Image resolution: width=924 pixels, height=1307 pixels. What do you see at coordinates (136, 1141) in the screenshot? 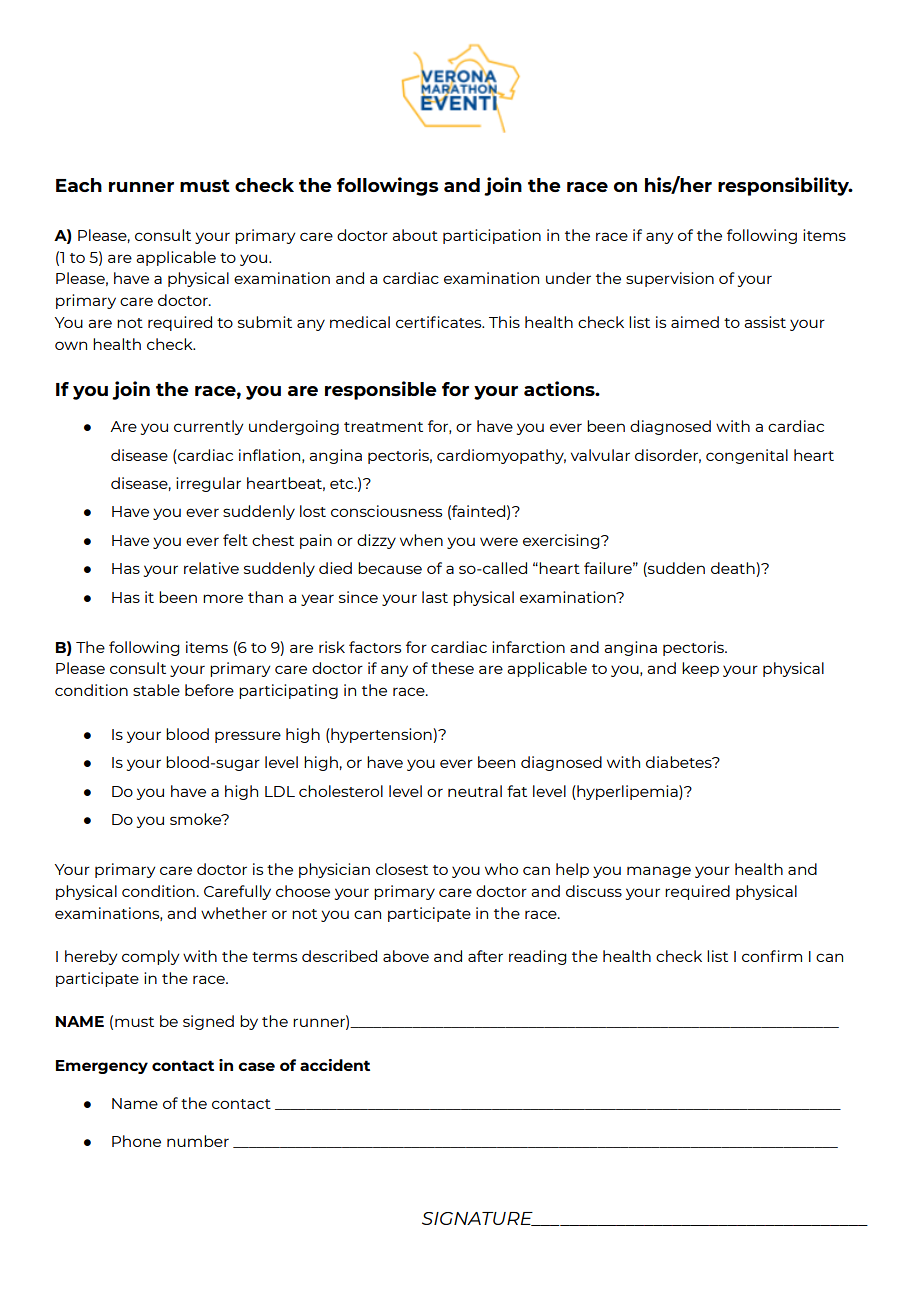
I see `Phone` at bounding box center [136, 1141].
